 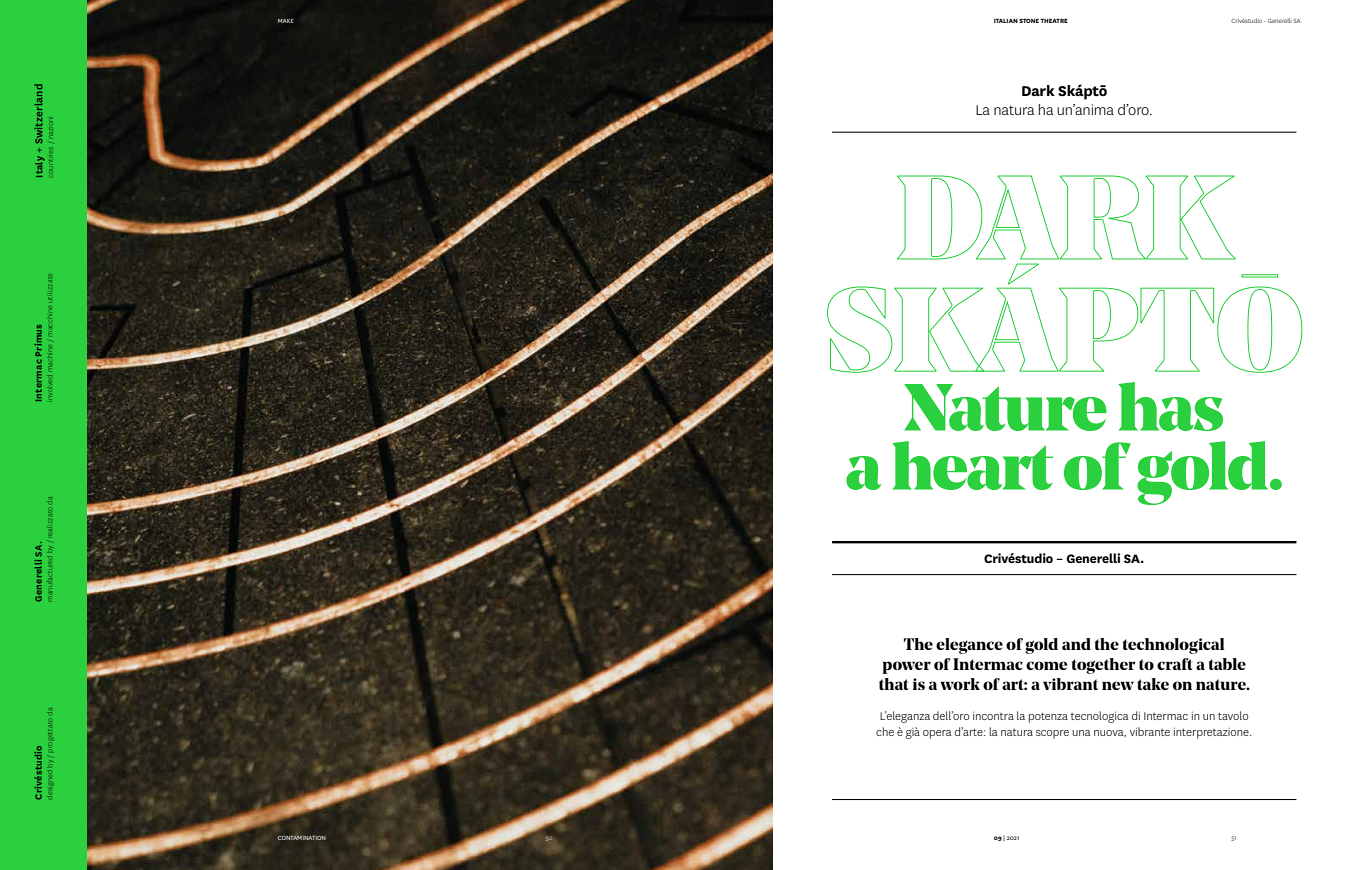 I want to click on MAKE, so click(x=286, y=21).
